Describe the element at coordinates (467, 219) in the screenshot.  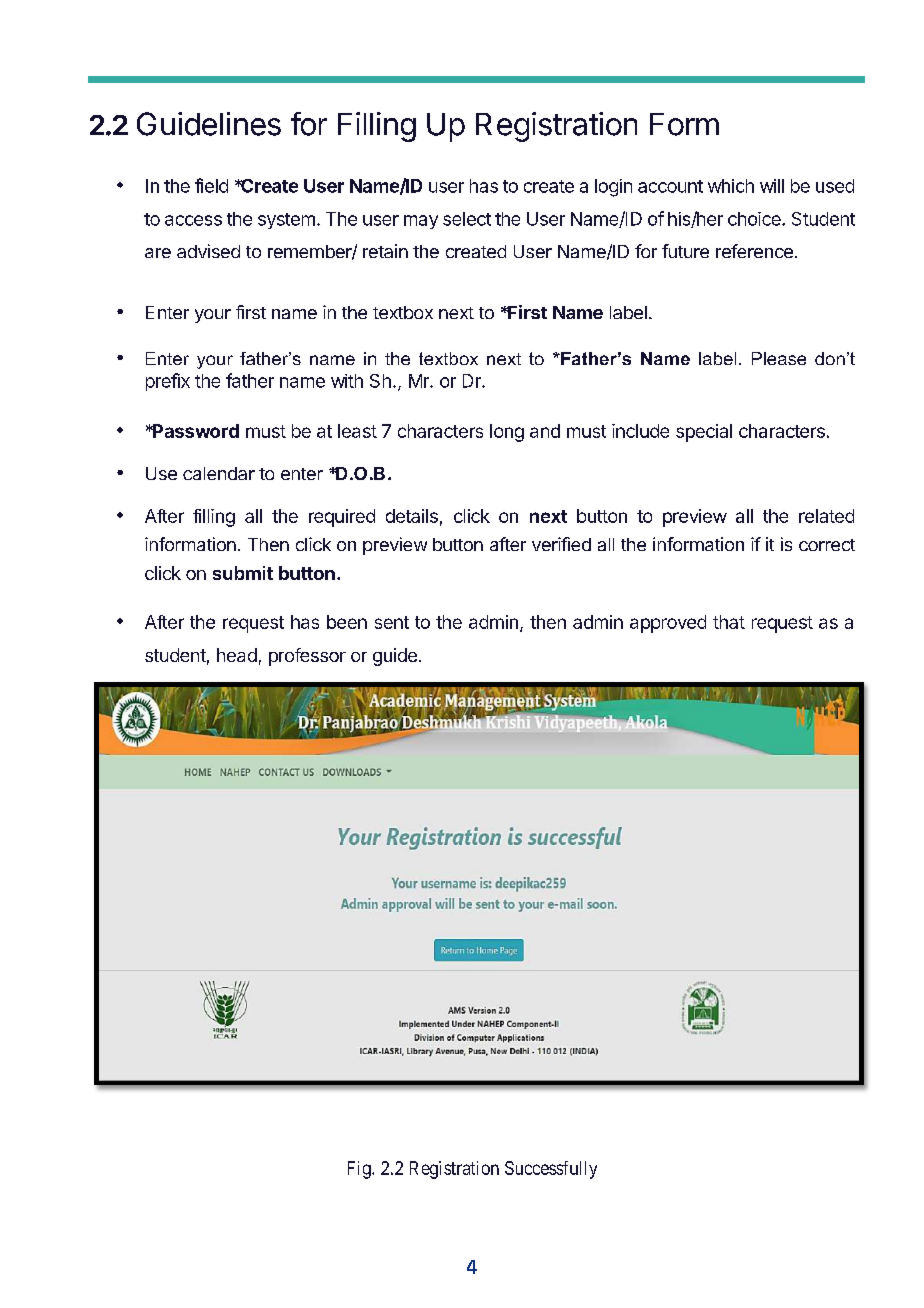
I see `select` at that location.
